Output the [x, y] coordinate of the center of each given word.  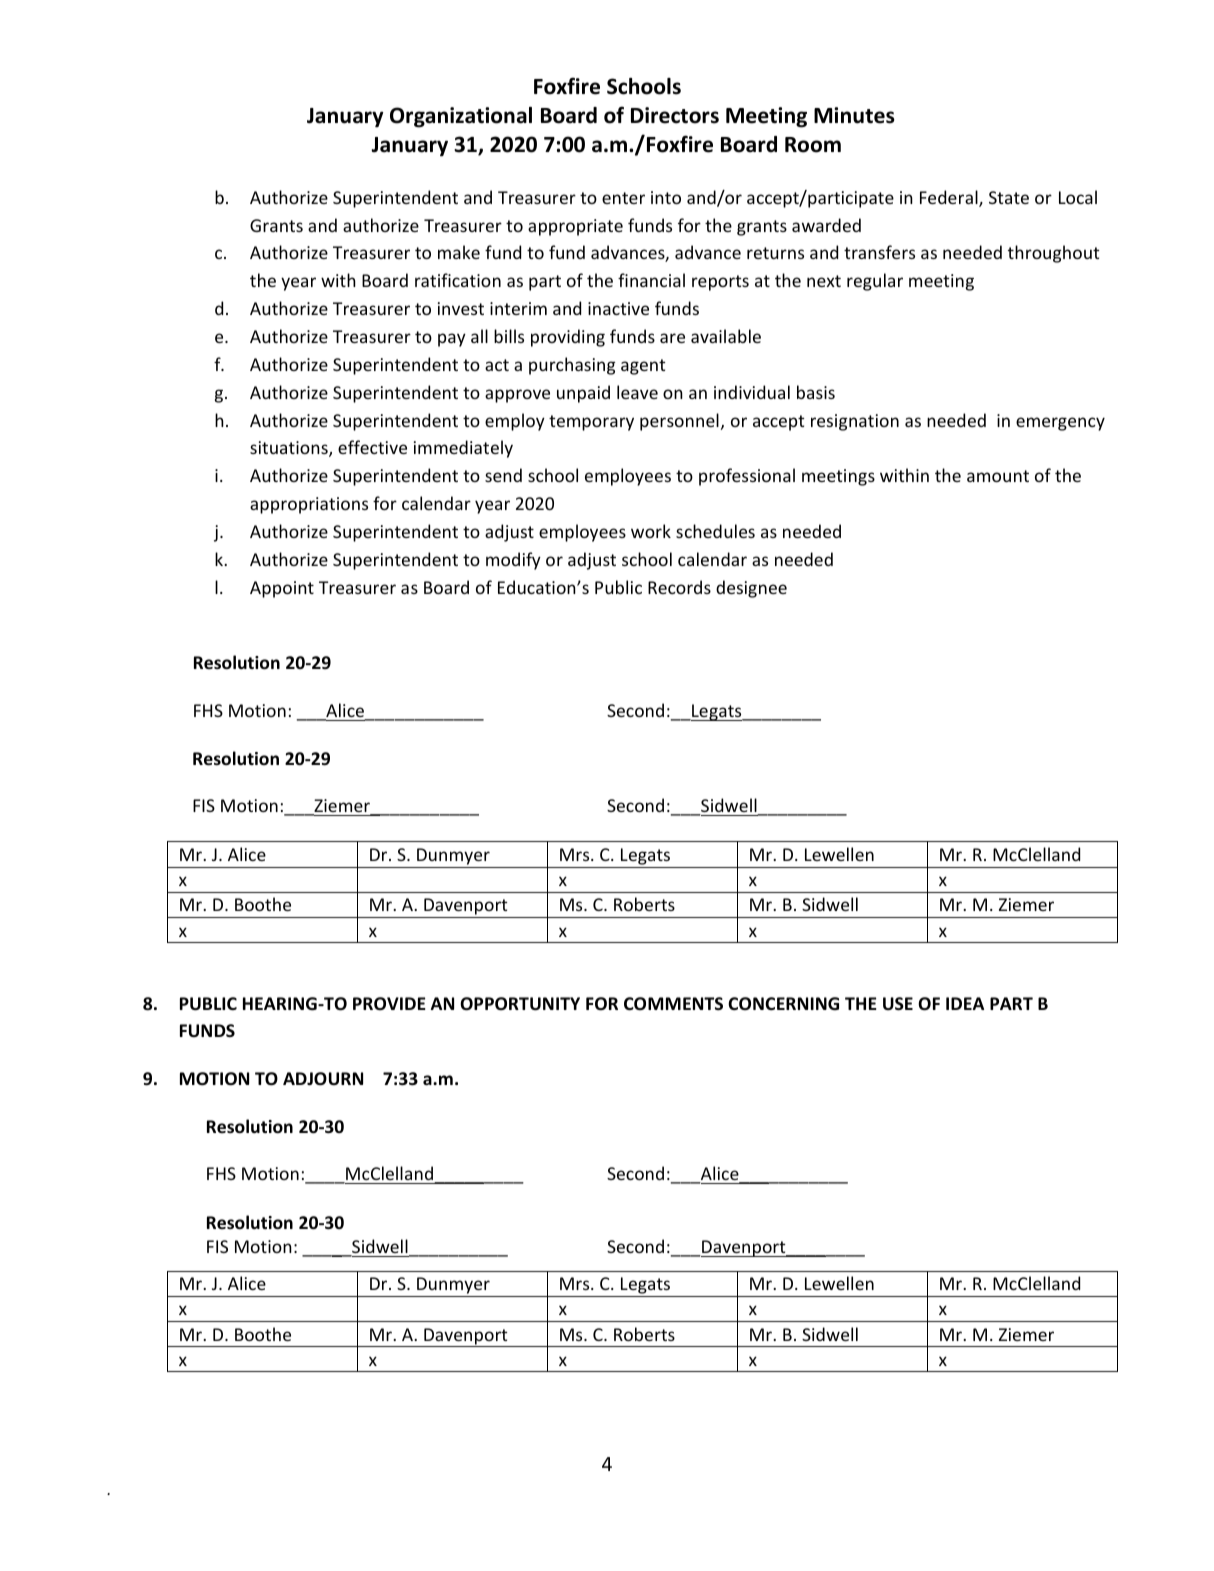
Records [679, 587]
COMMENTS [673, 1003]
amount [998, 476]
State [1009, 197]
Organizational [461, 117]
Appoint [282, 589]
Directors [675, 115]
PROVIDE [389, 1003]
